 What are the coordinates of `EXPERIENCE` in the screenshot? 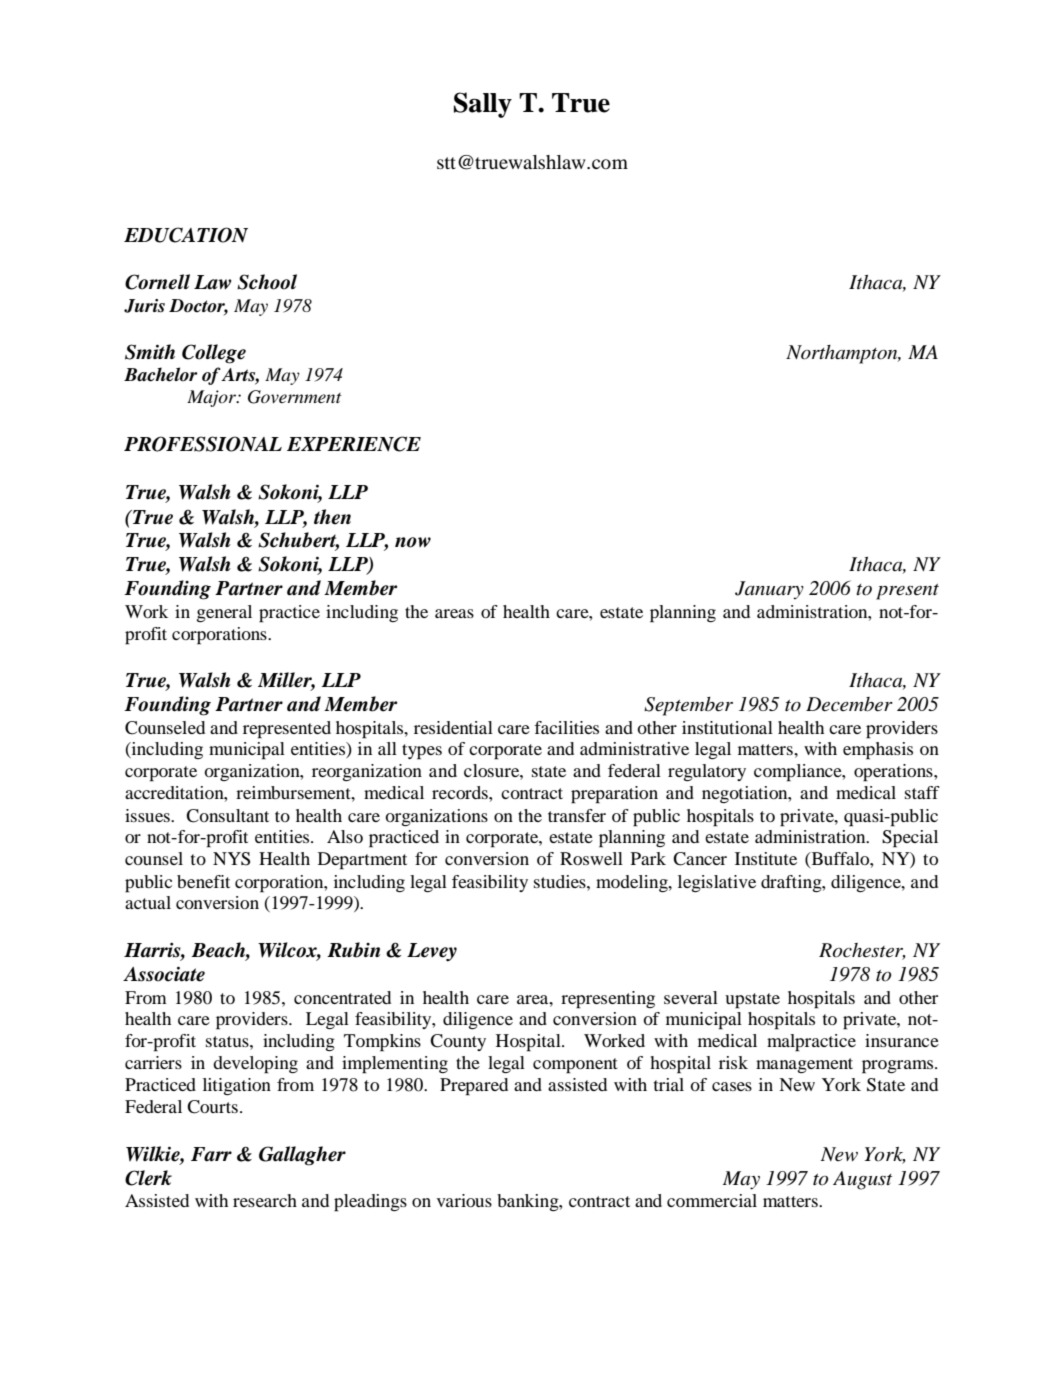 It's located at (354, 444).
